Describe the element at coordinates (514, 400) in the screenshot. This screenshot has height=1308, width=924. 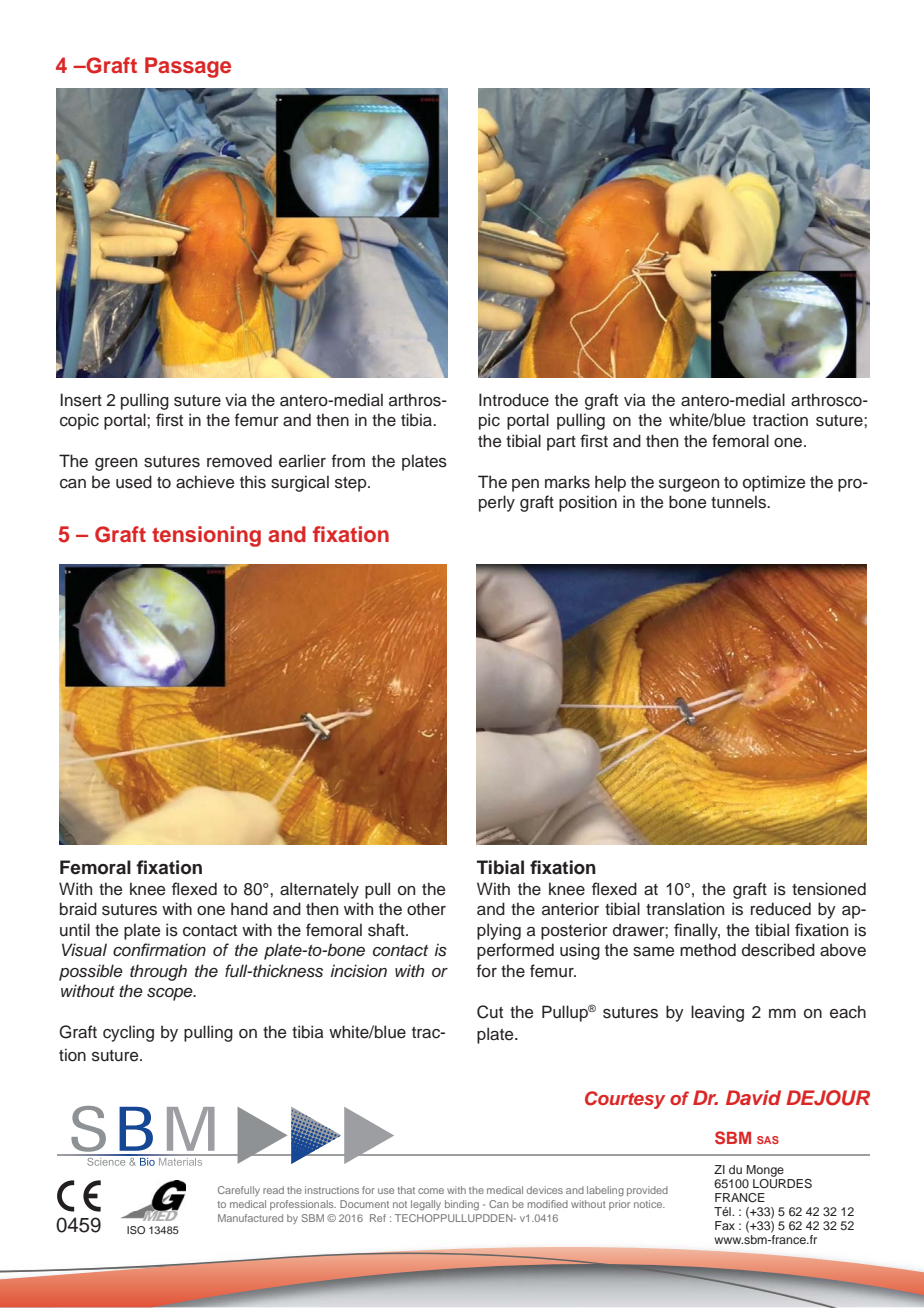
I see `Introduce` at that location.
